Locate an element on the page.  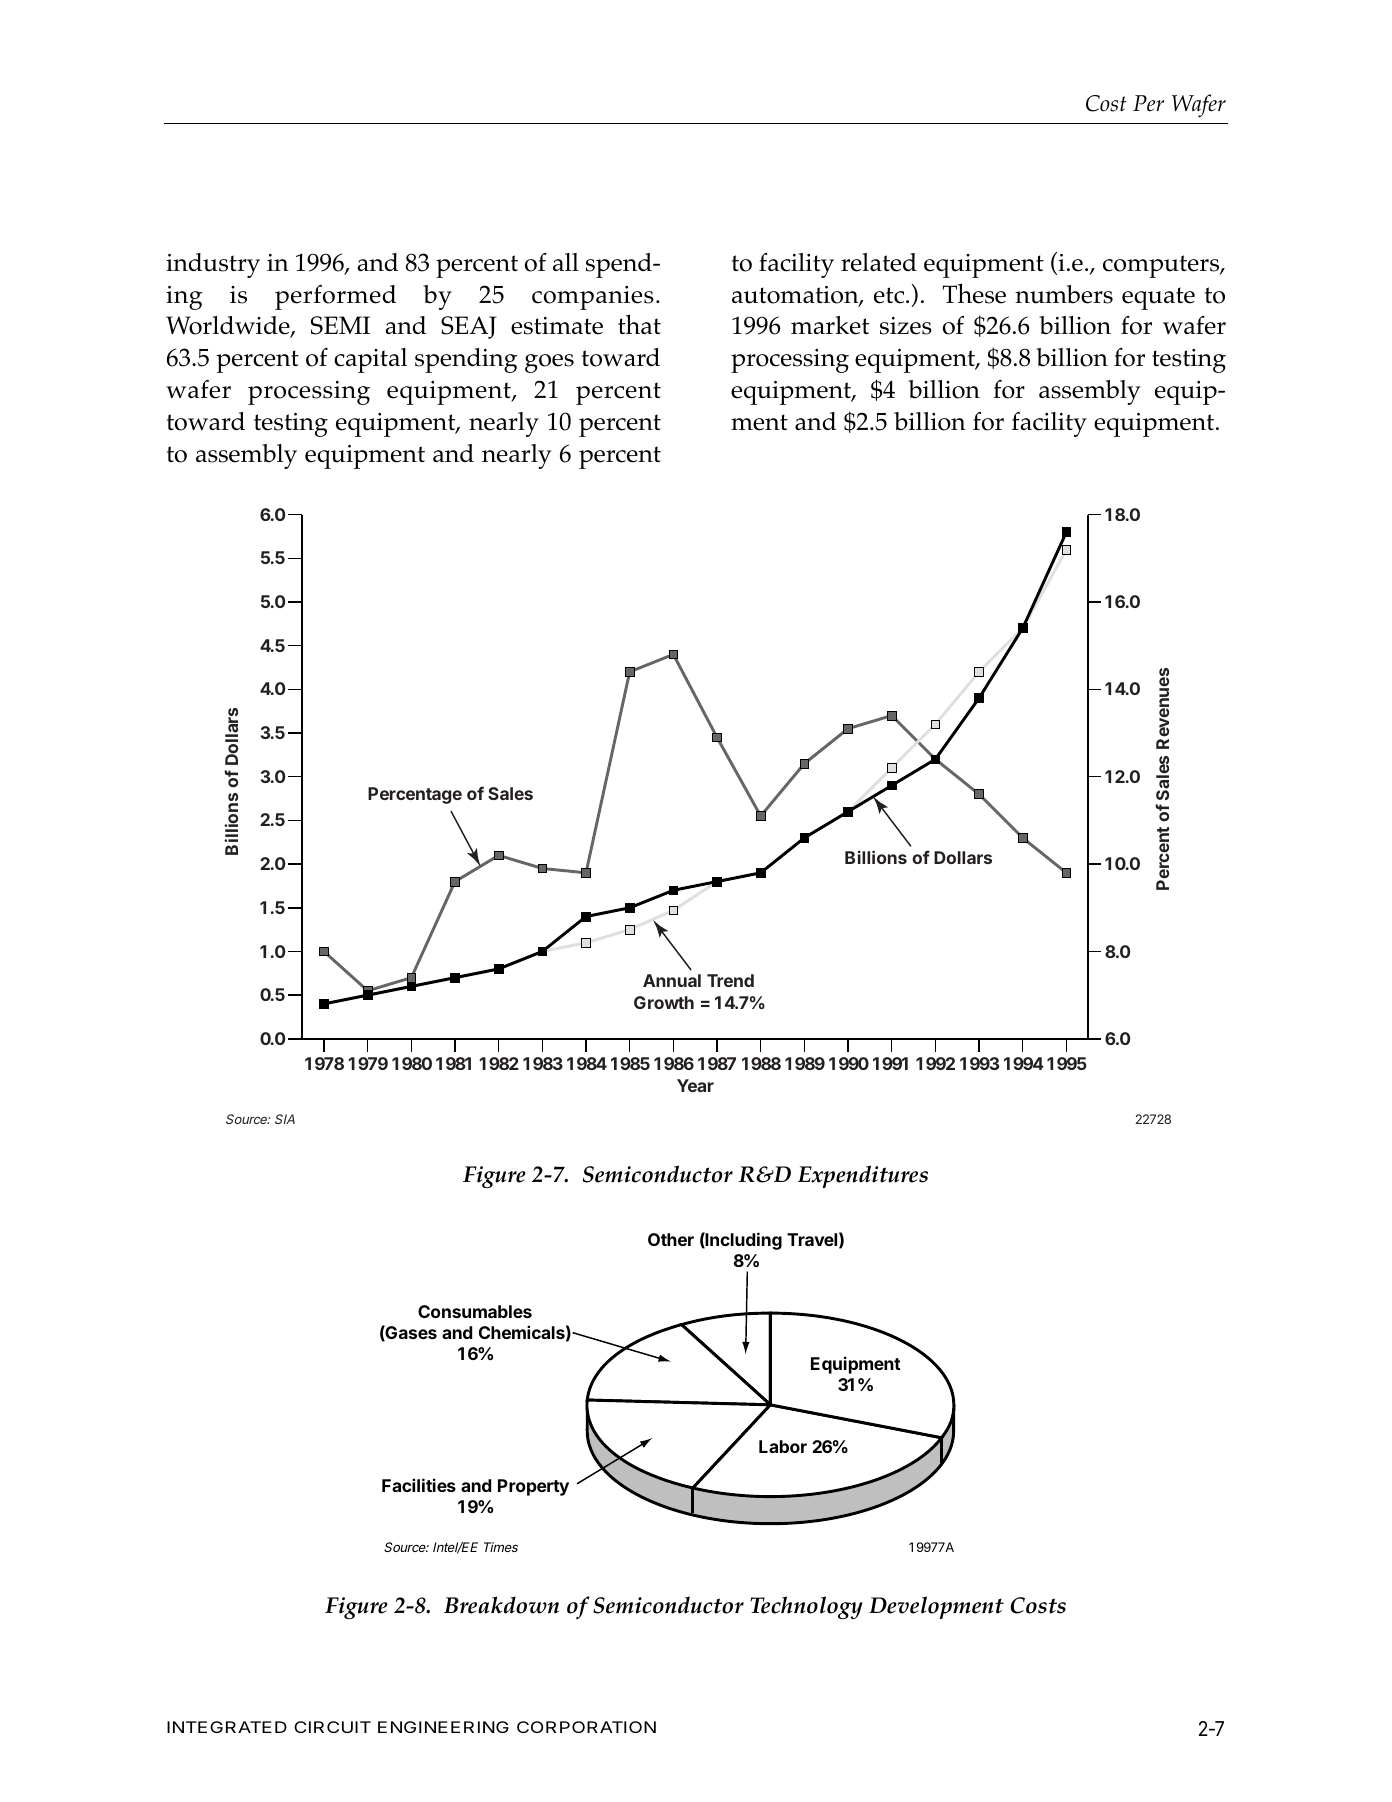
Expenditures is located at coordinates (863, 1176).
